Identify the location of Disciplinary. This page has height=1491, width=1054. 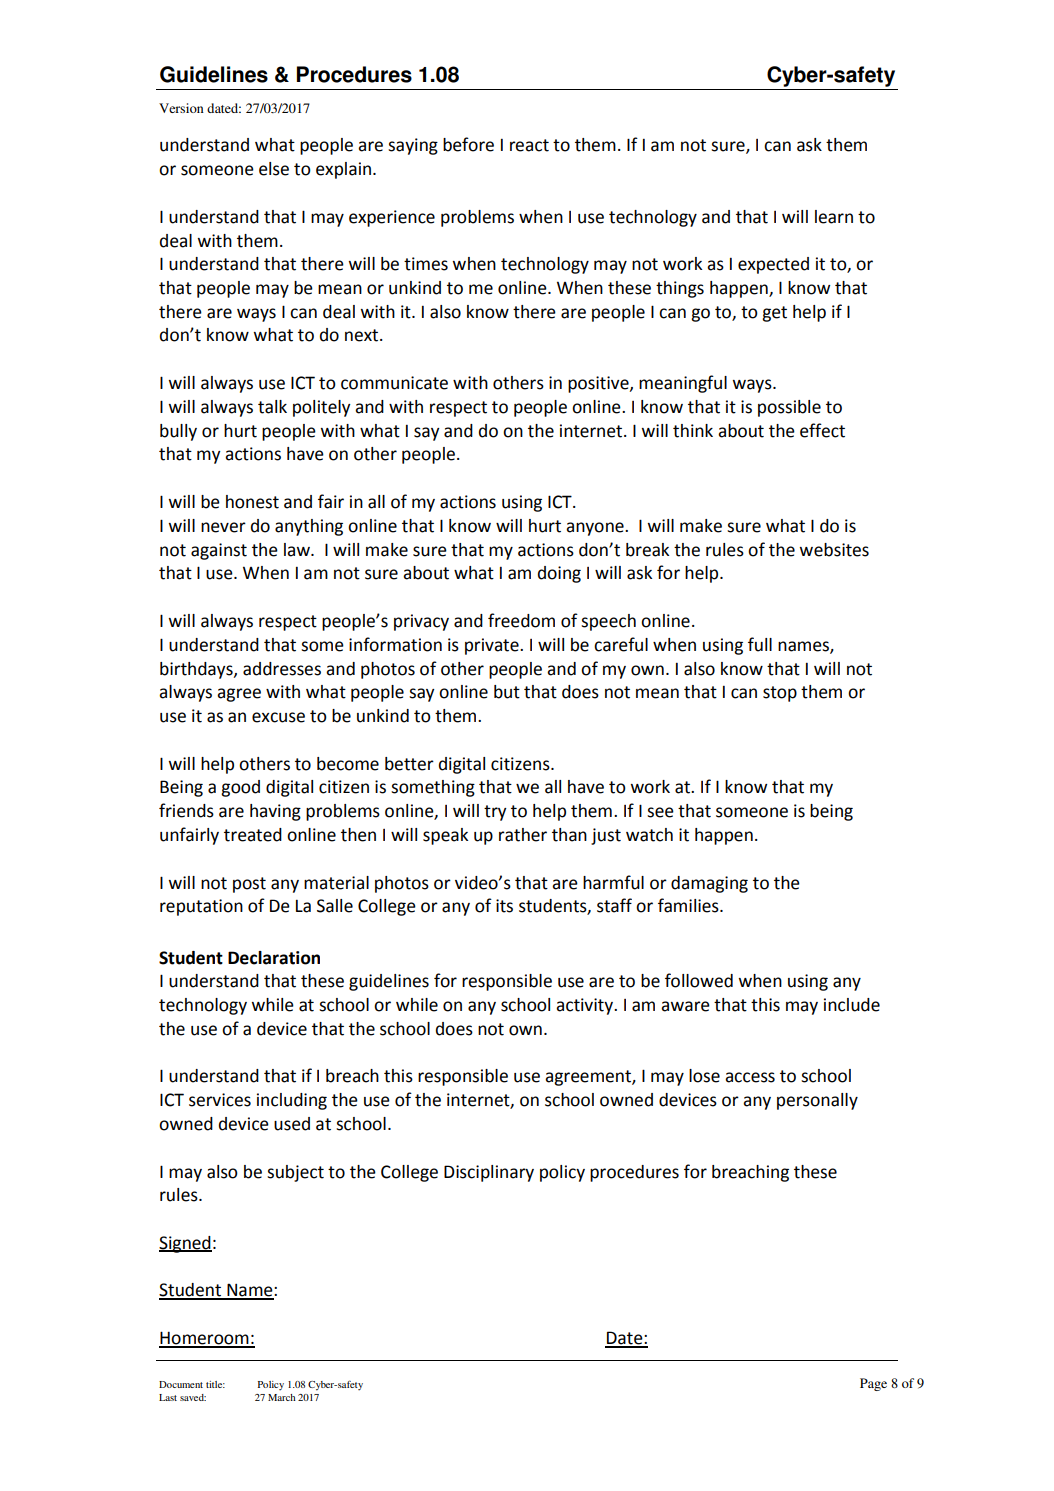
(489, 1173).
